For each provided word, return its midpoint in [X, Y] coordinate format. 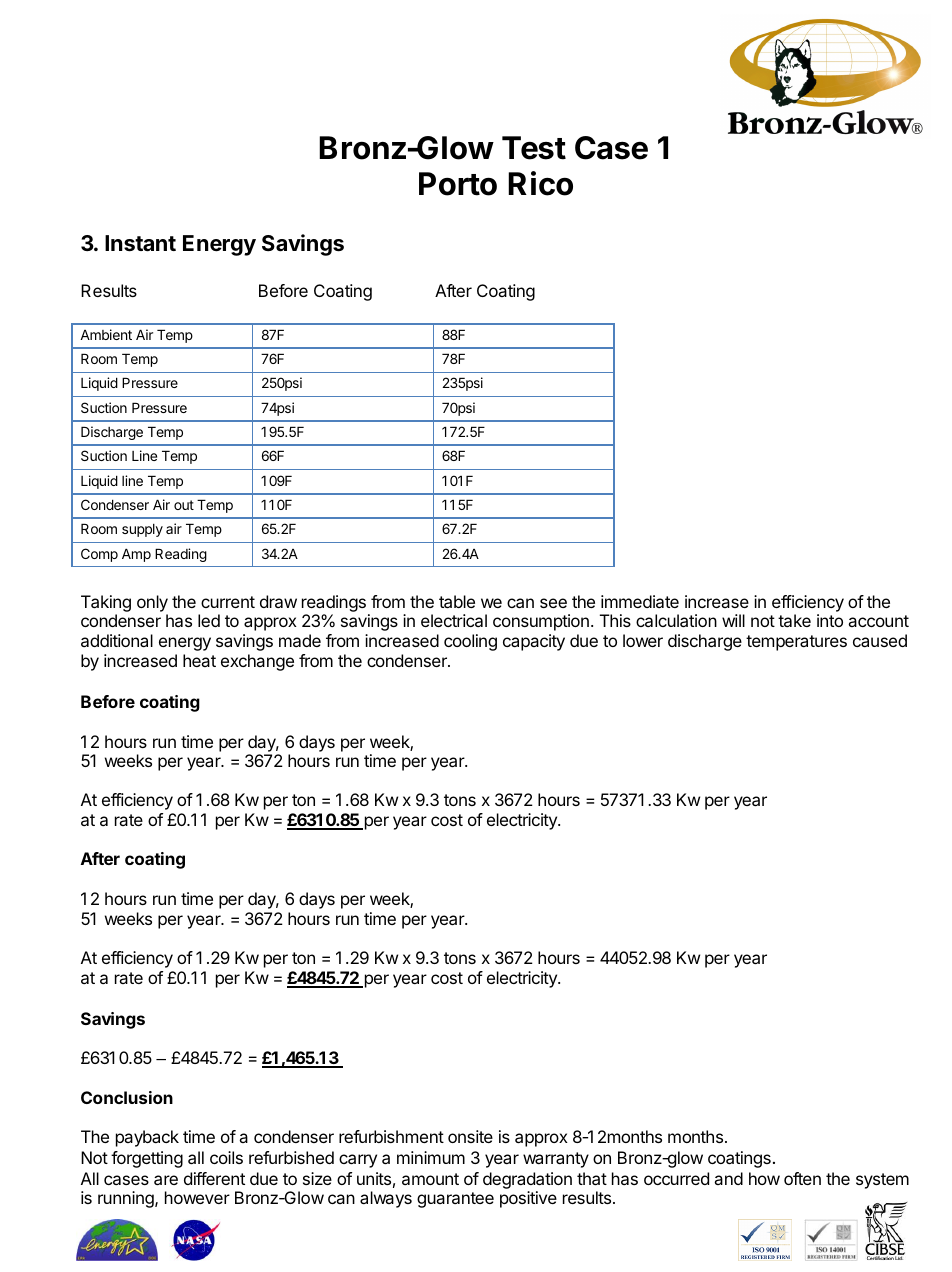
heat [199, 660]
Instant [140, 243]
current [228, 602]
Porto [458, 184]
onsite [470, 1136]
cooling [470, 642]
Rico [540, 183]
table [457, 601]
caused [880, 640]
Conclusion [127, 1097]
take [794, 620]
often [802, 1178]
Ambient [106, 334]
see [553, 603]
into [830, 620]
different [214, 1178]
